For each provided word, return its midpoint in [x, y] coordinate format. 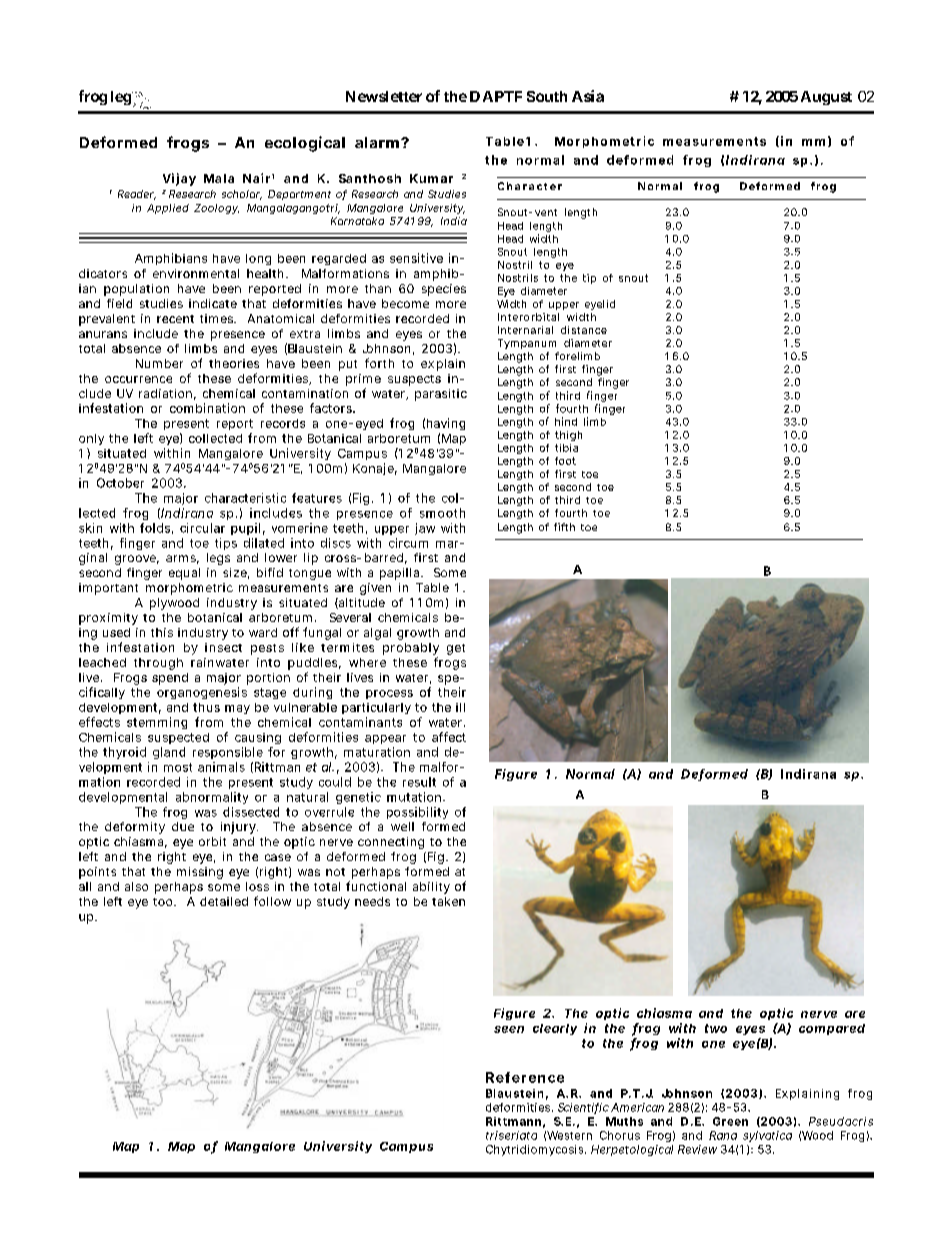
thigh [568, 436]
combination [207, 408]
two [716, 1028]
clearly [555, 1029]
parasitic [441, 395]
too [162, 902]
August [826, 98]
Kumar [431, 178]
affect [449, 737]
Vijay [179, 179]
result [419, 782]
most [178, 767]
